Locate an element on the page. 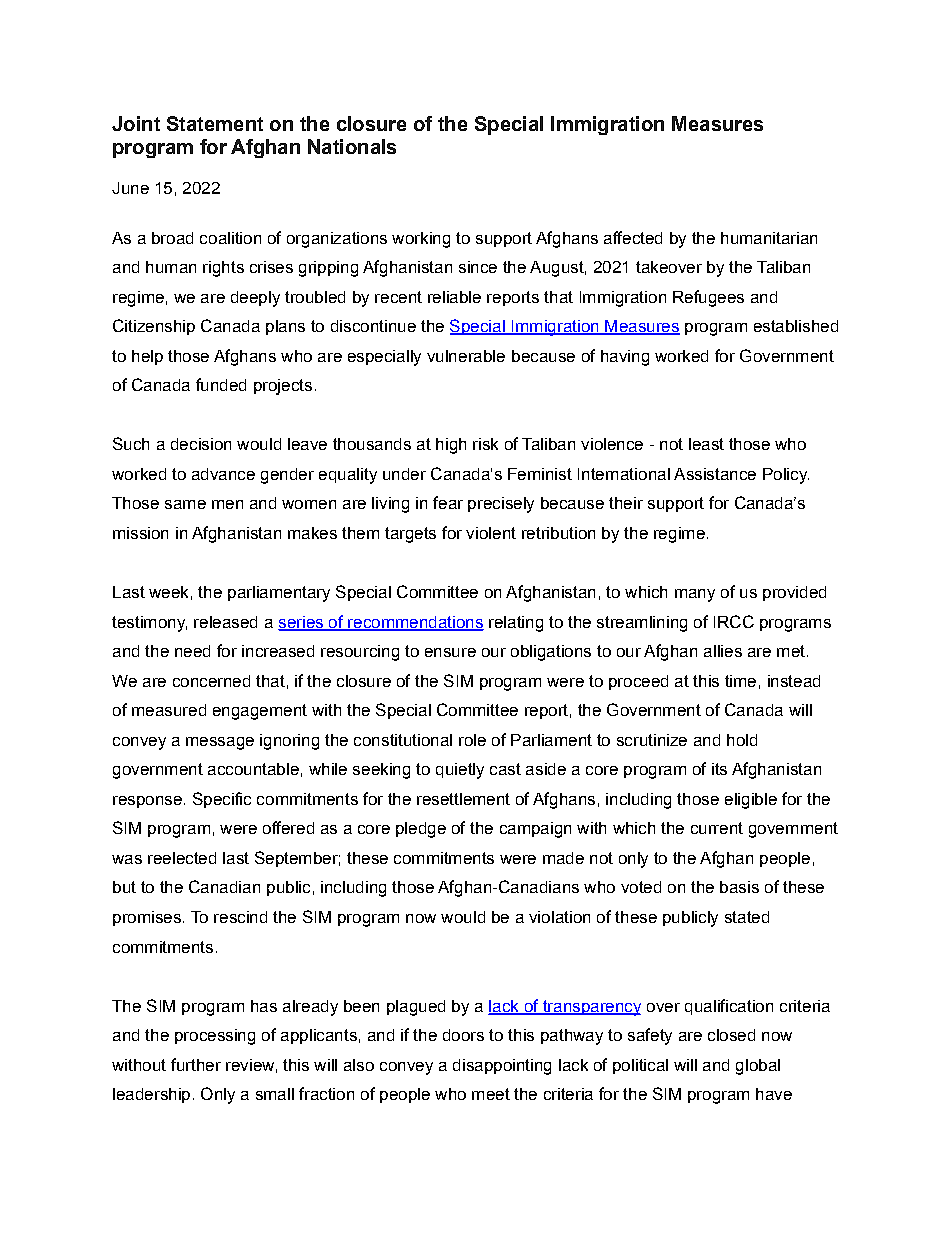  same is located at coordinates (185, 504).
